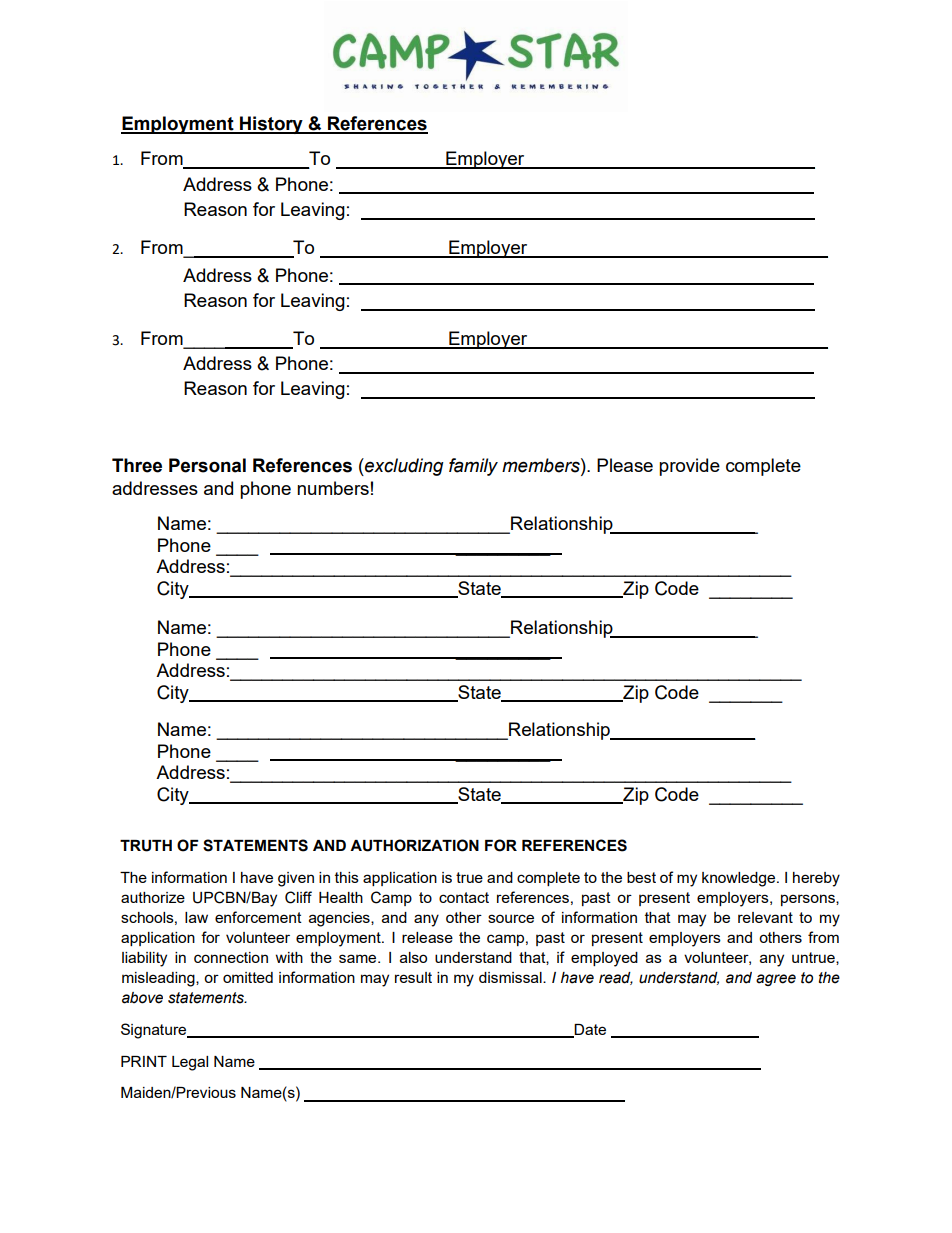 The image size is (952, 1233). Describe the element at coordinates (271, 125) in the screenshot. I see `History` at that location.
